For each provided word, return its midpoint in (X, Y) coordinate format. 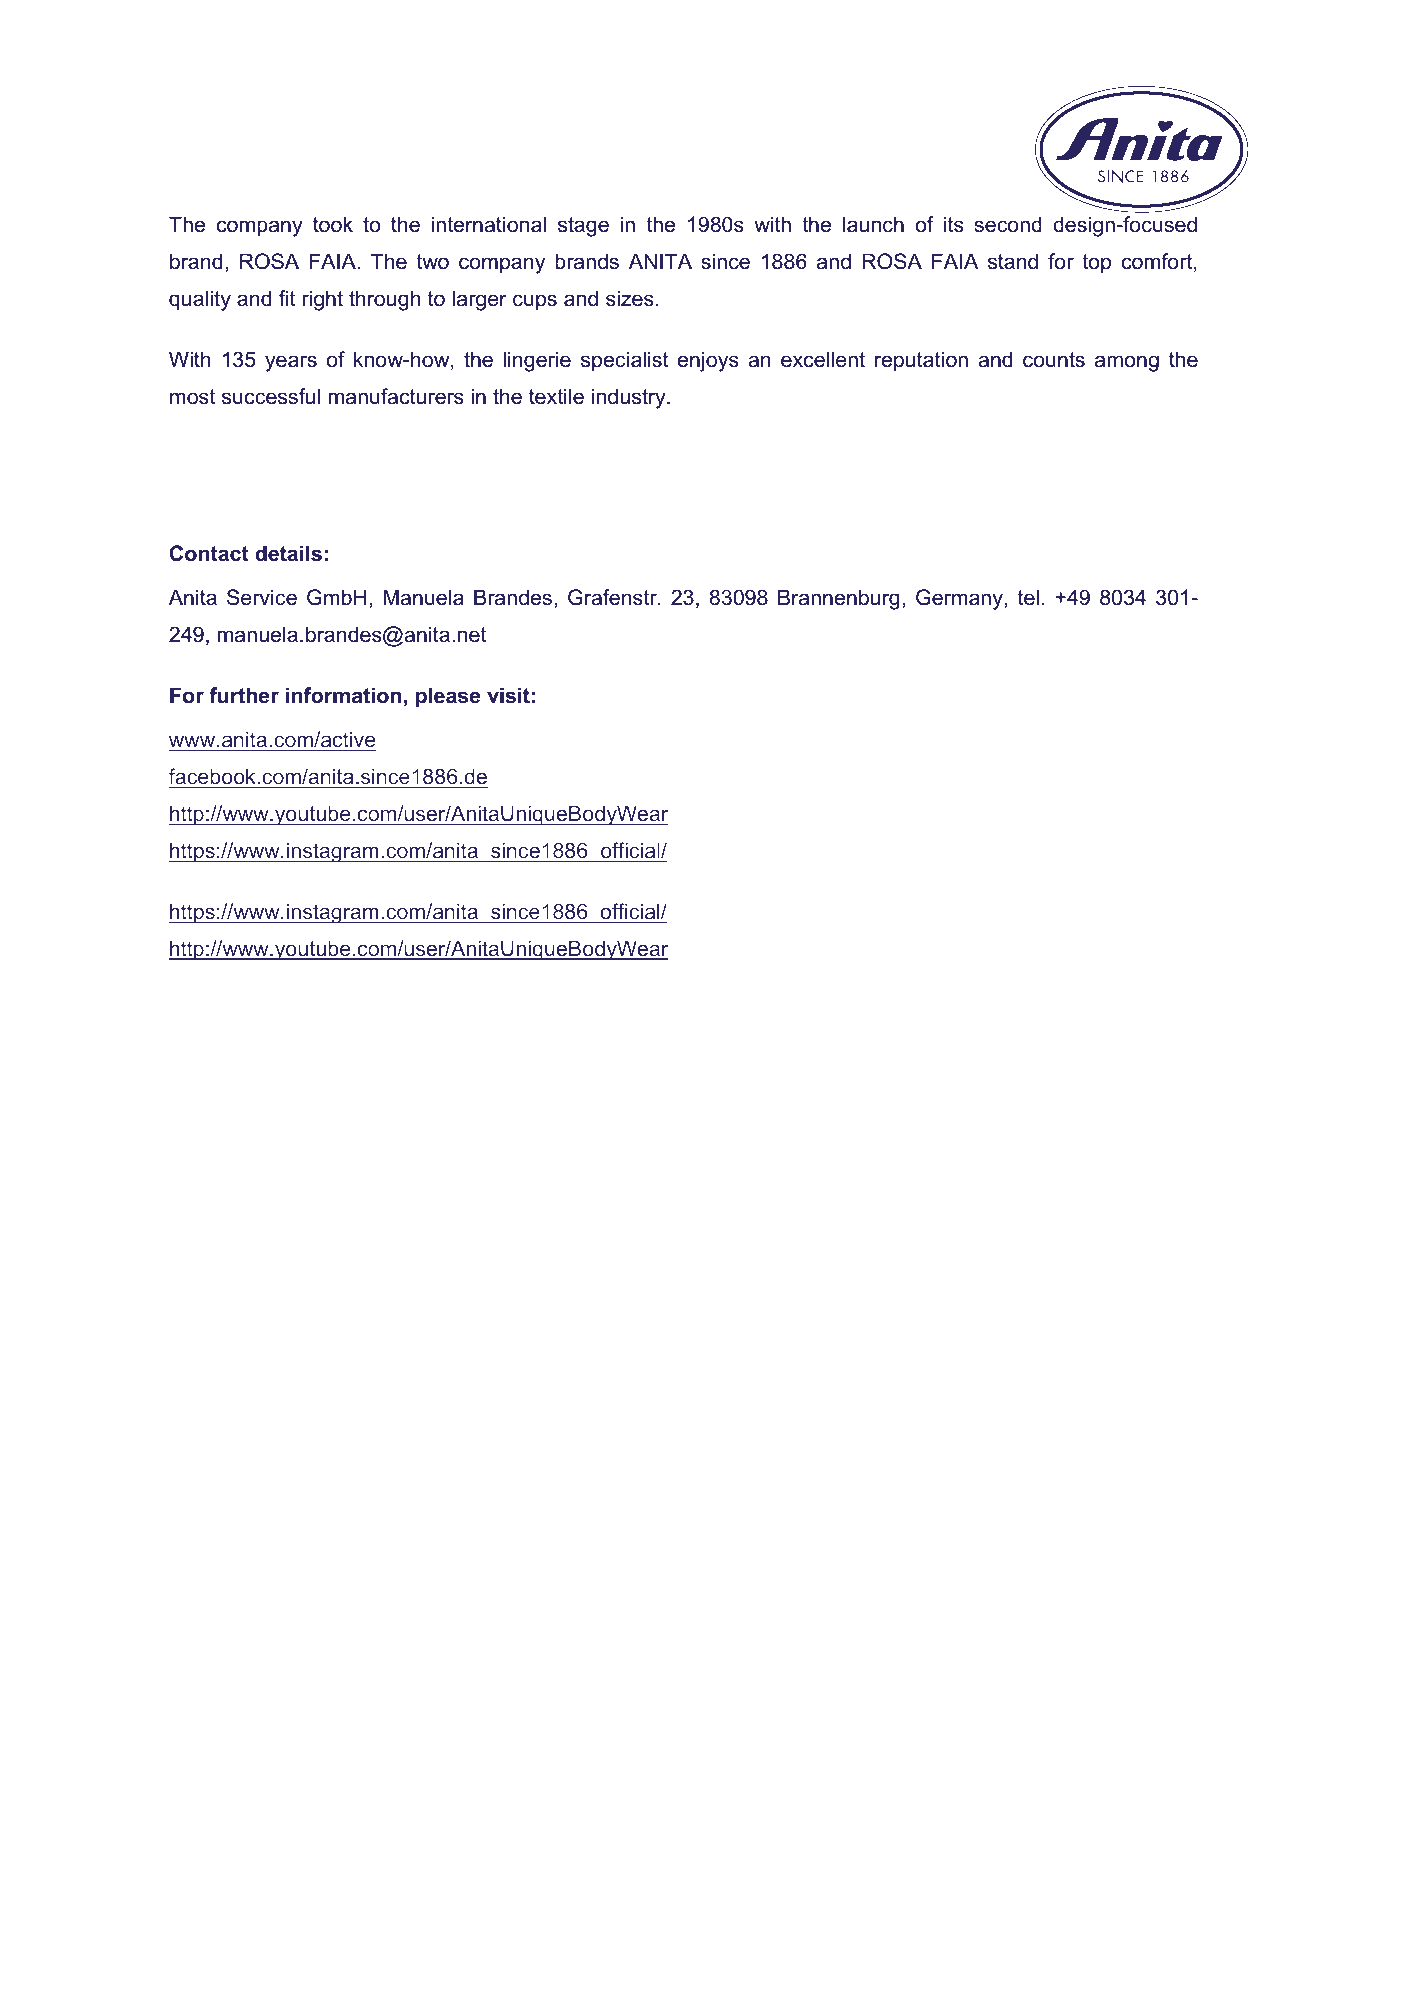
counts (1054, 360)
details (288, 553)
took (333, 224)
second (1008, 224)
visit (508, 695)
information (343, 695)
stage (583, 227)
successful (271, 396)
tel (1028, 597)
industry (630, 398)
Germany (959, 599)
